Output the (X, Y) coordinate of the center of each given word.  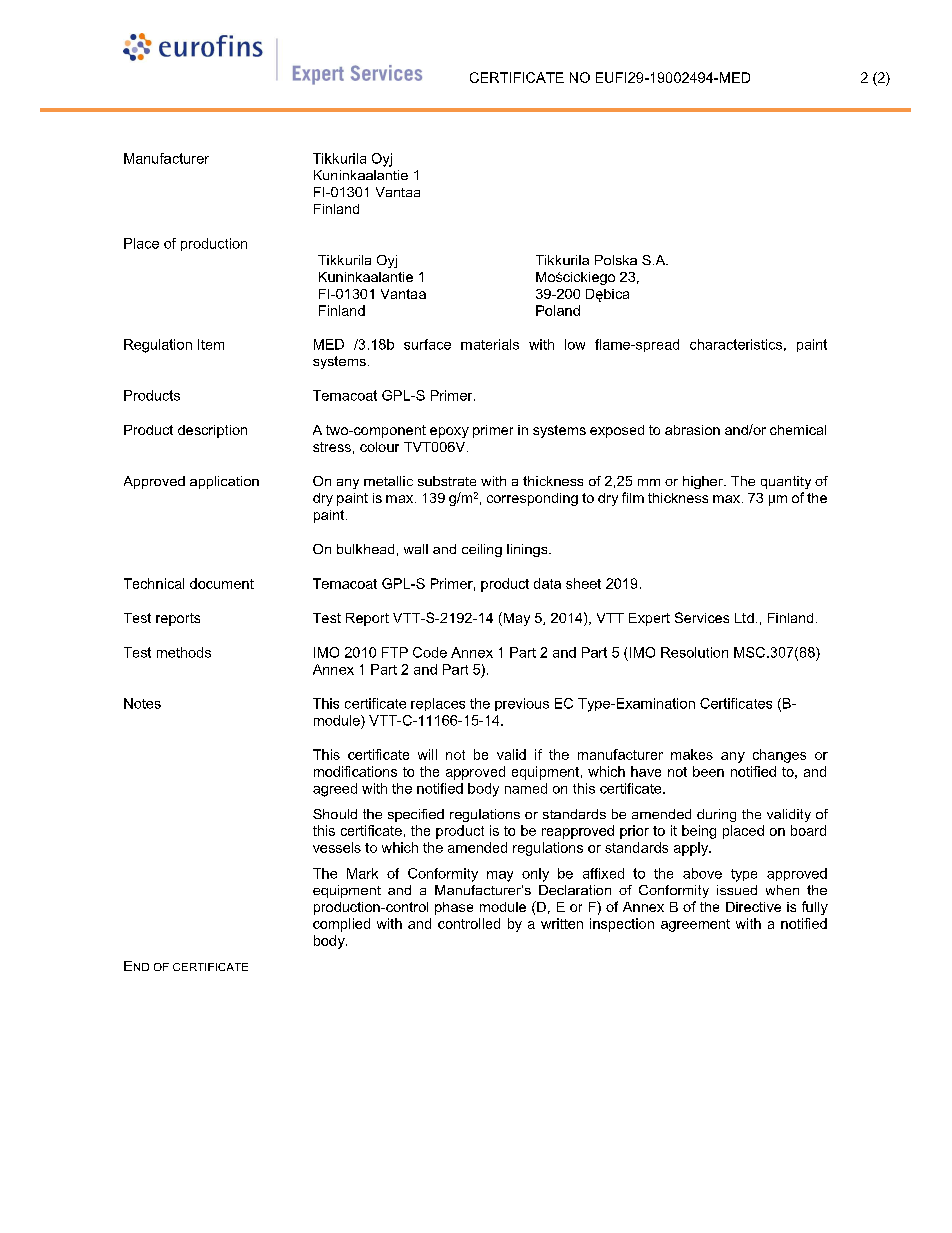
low (575, 344)
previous (522, 704)
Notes (142, 703)
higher (704, 482)
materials (490, 344)
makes (692, 754)
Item (211, 344)
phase (454, 908)
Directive (753, 907)
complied (341, 925)
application (224, 482)
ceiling (482, 550)
